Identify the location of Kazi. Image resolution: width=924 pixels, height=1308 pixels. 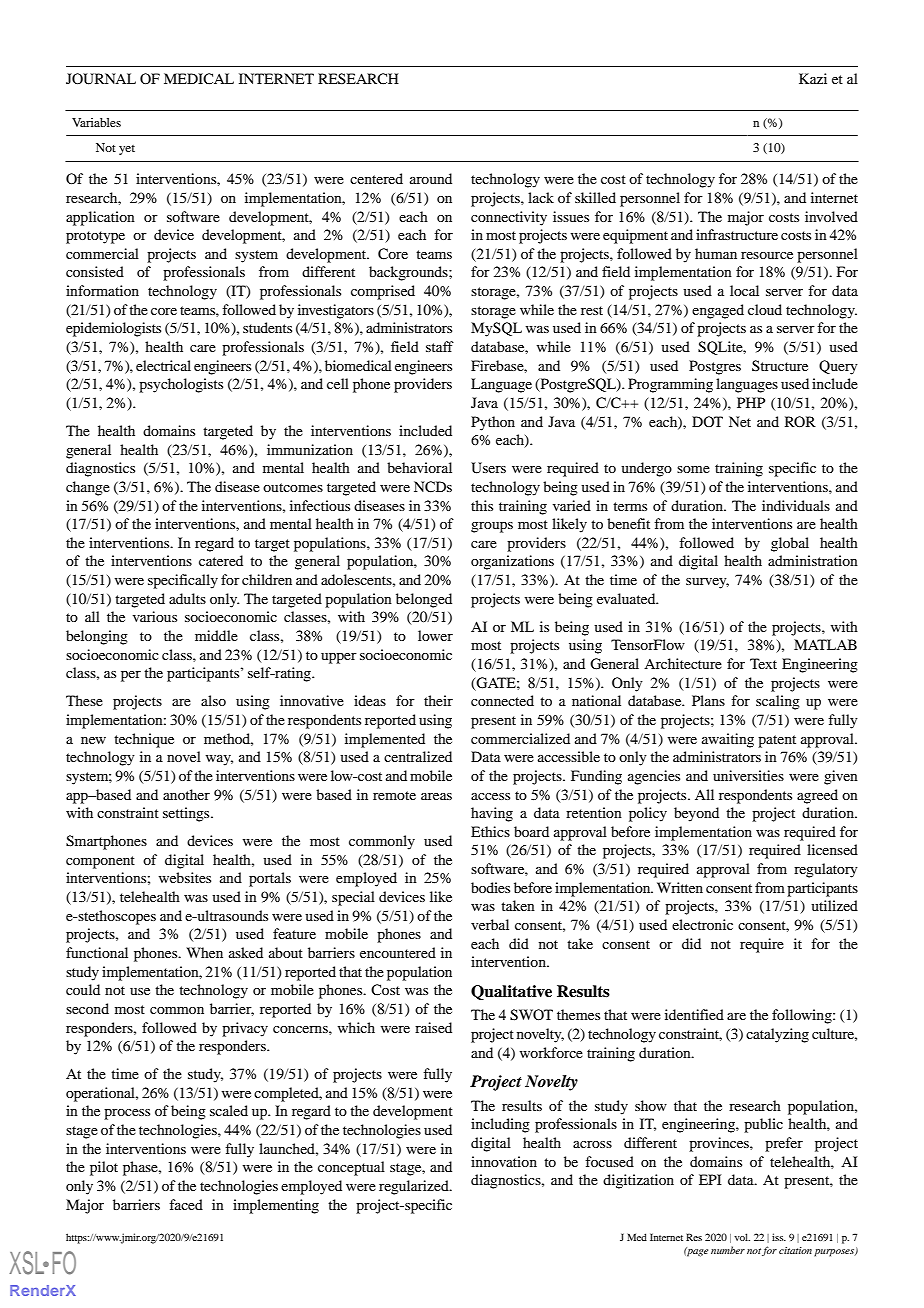
(813, 78).
